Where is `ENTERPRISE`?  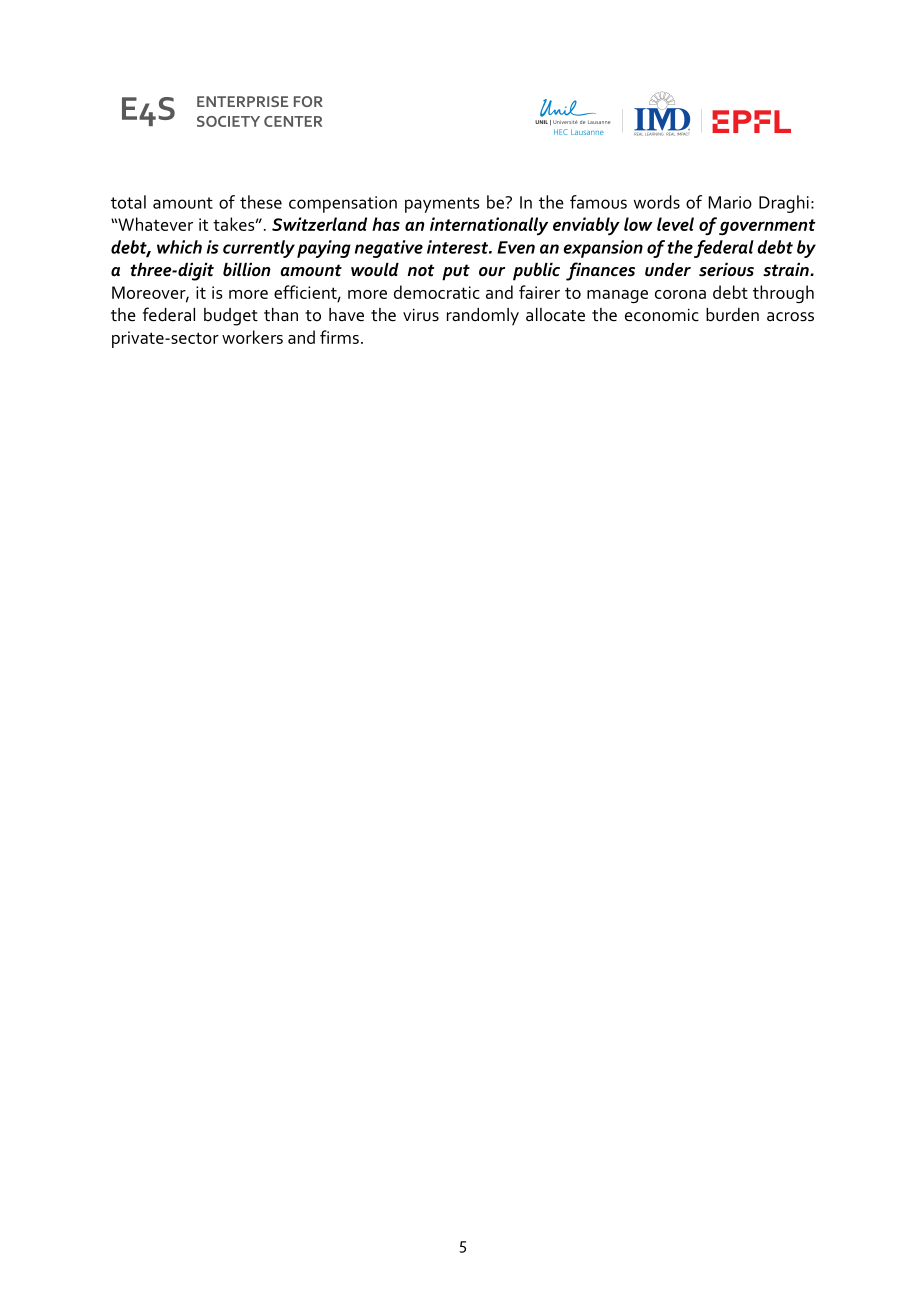 ENTERPRISE is located at coordinates (242, 101).
